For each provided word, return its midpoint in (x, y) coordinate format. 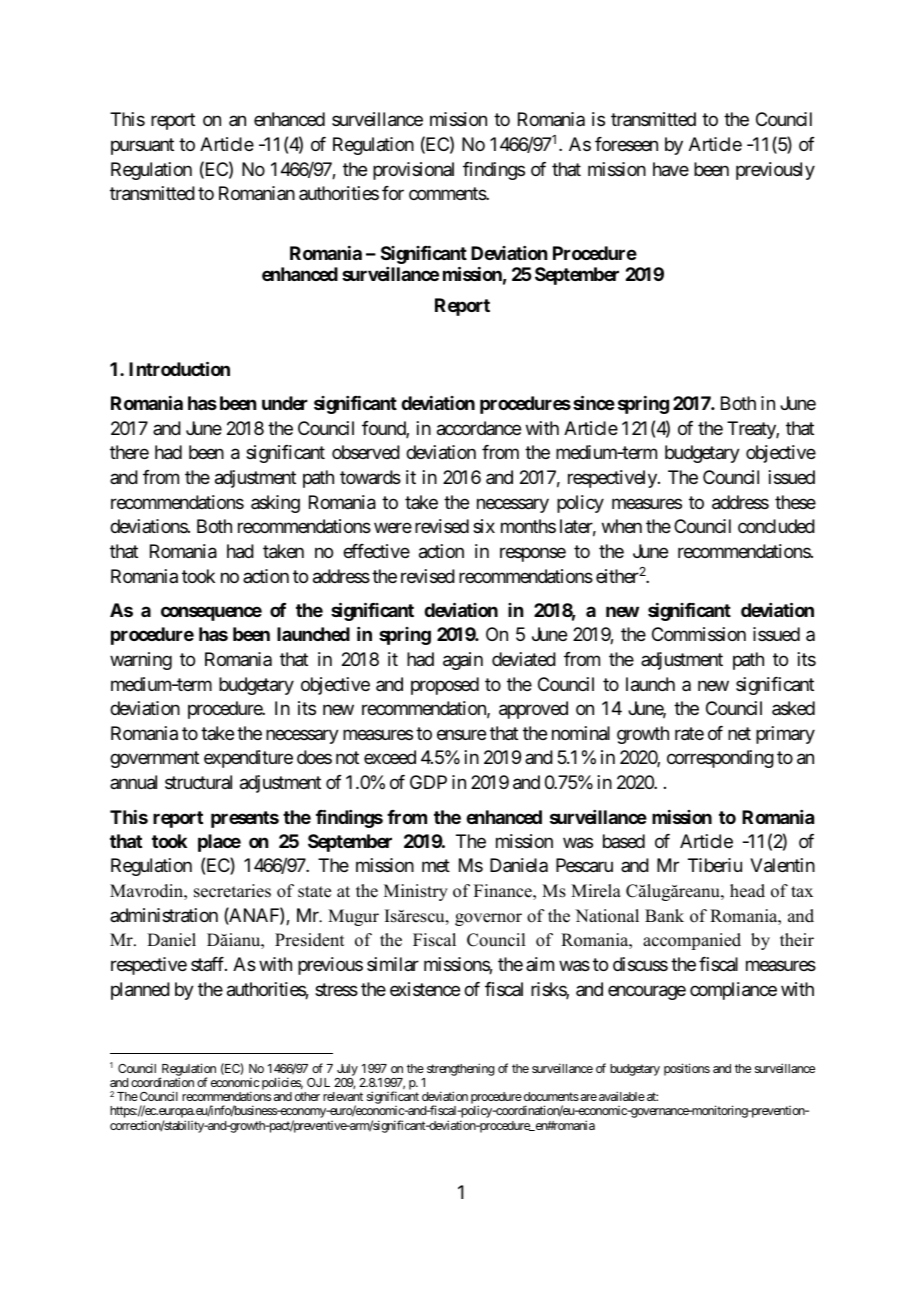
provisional (413, 171)
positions (687, 1069)
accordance (479, 428)
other (307, 1096)
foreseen (626, 144)
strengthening (460, 1069)
